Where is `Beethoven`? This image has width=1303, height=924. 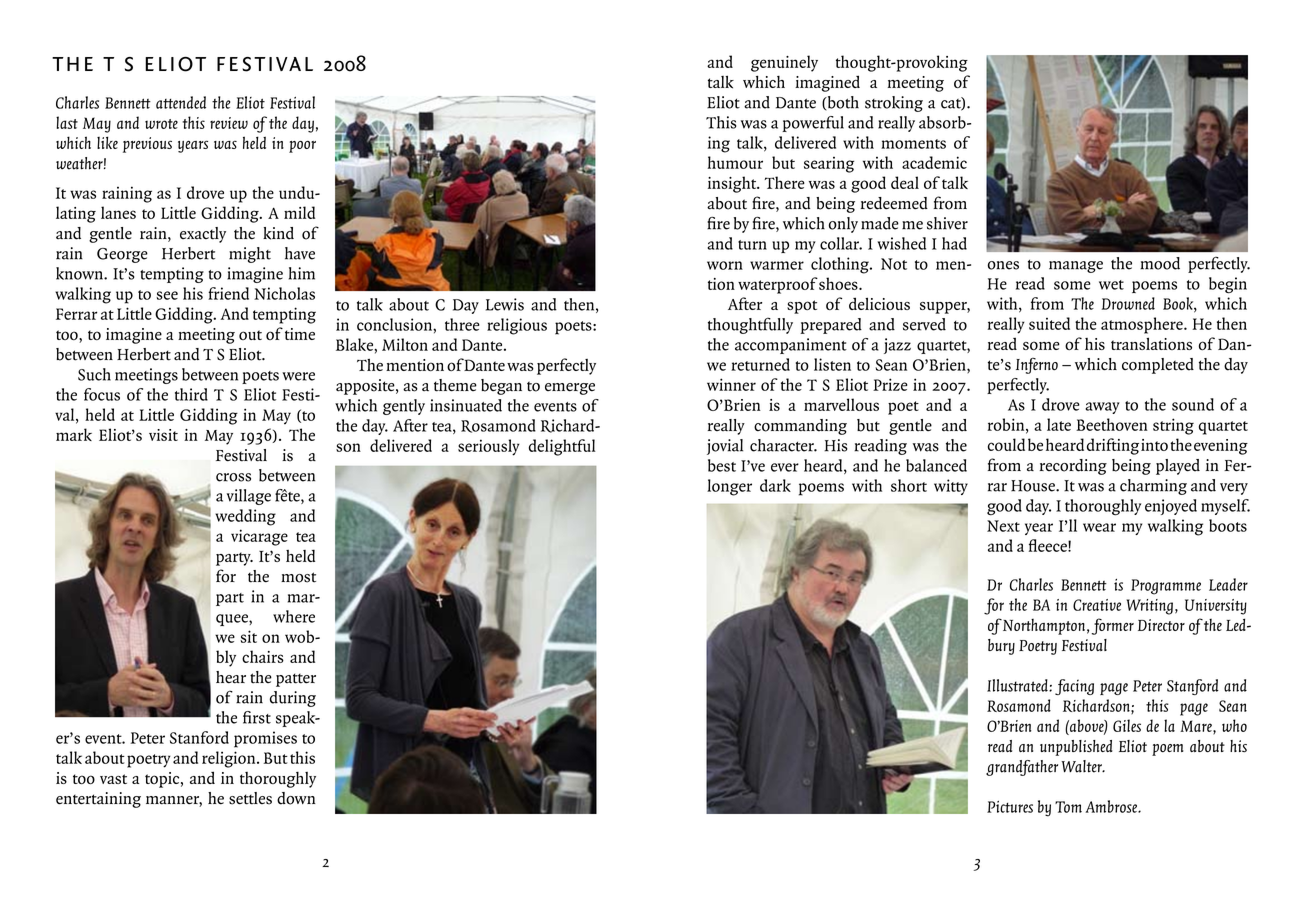 Beethoven is located at coordinates (1112, 424).
